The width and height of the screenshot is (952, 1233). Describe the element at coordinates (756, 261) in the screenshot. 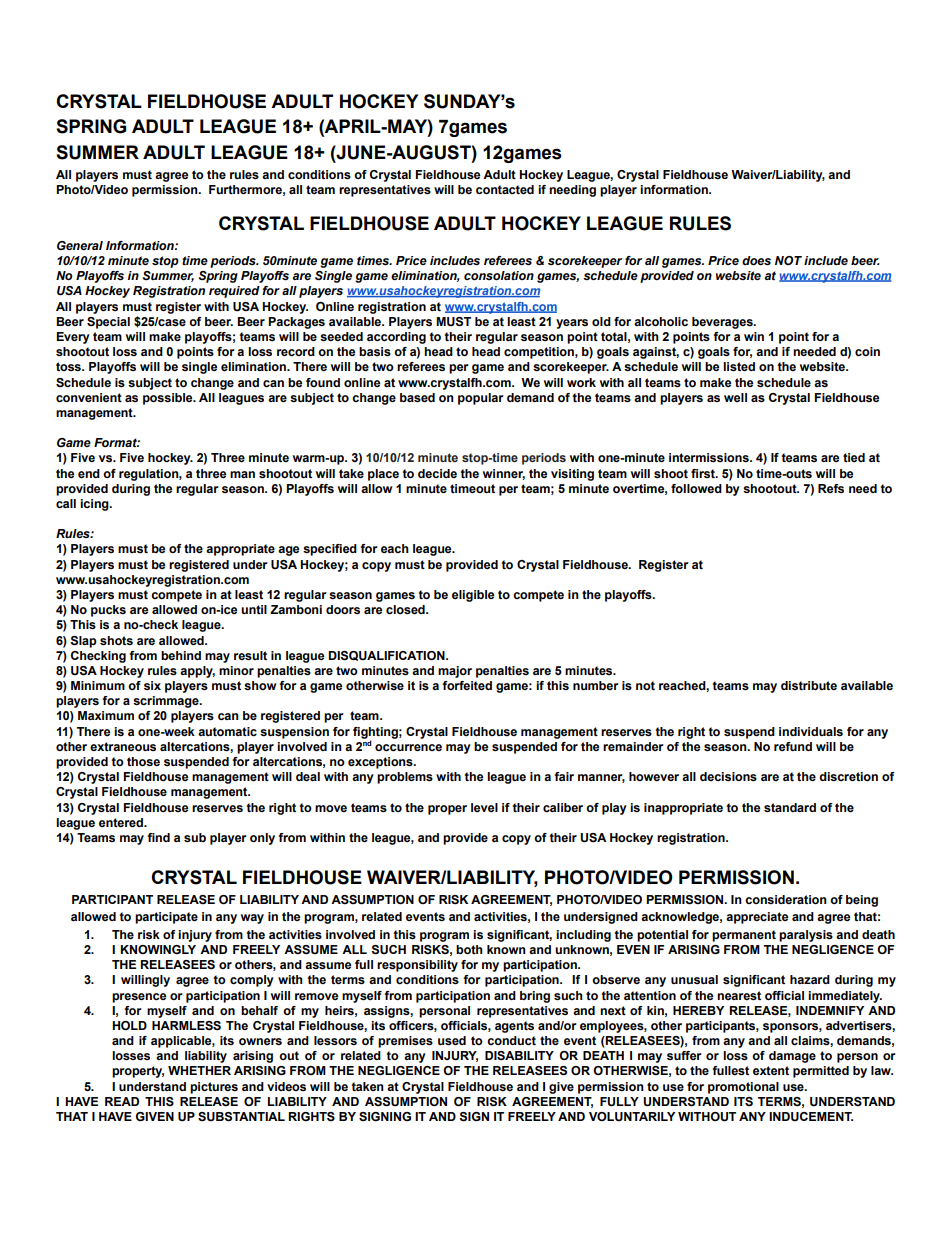

I see `does` at that location.
